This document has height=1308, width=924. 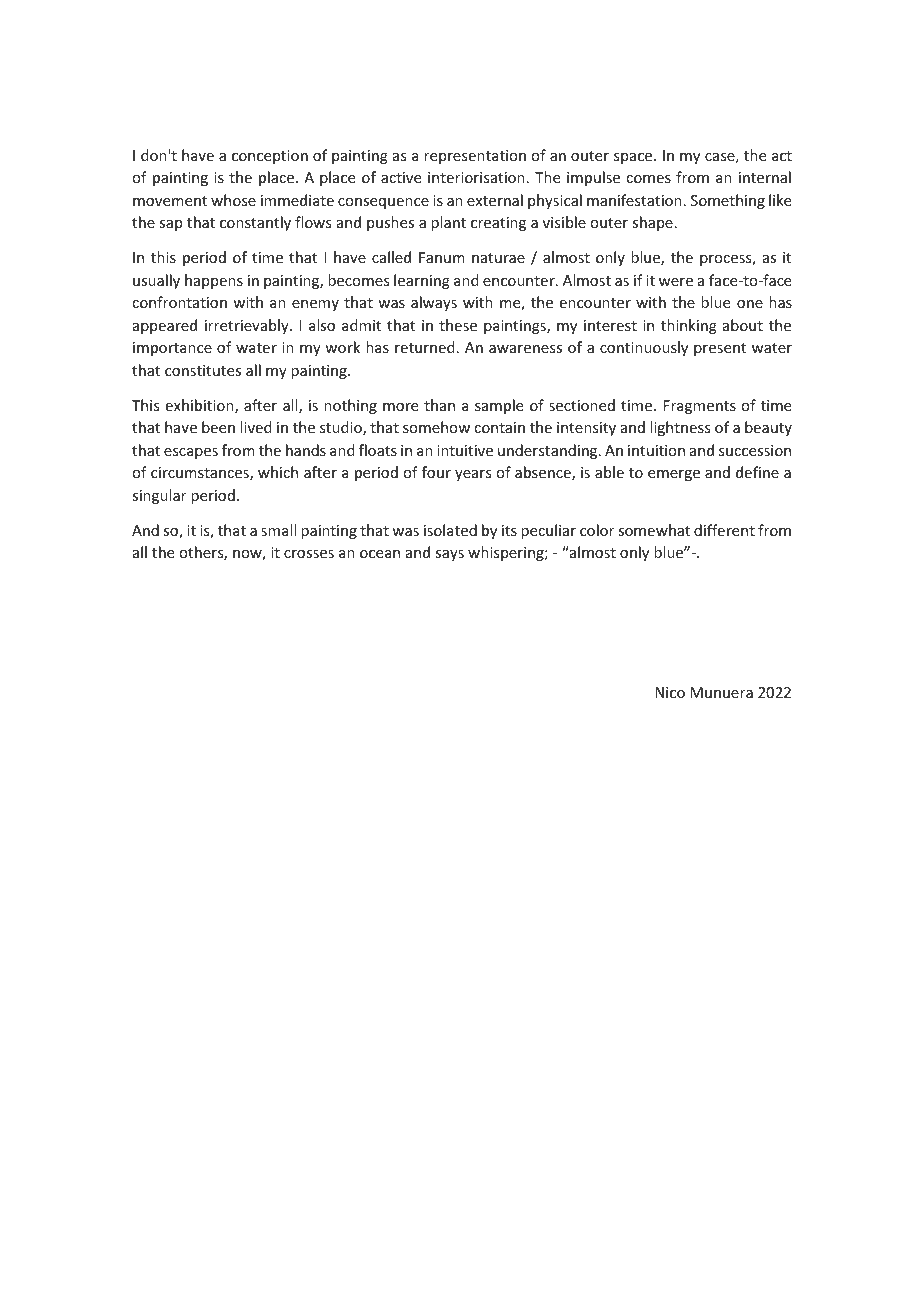 What do you see at coordinates (401, 177) in the document?
I see `active` at bounding box center [401, 177].
